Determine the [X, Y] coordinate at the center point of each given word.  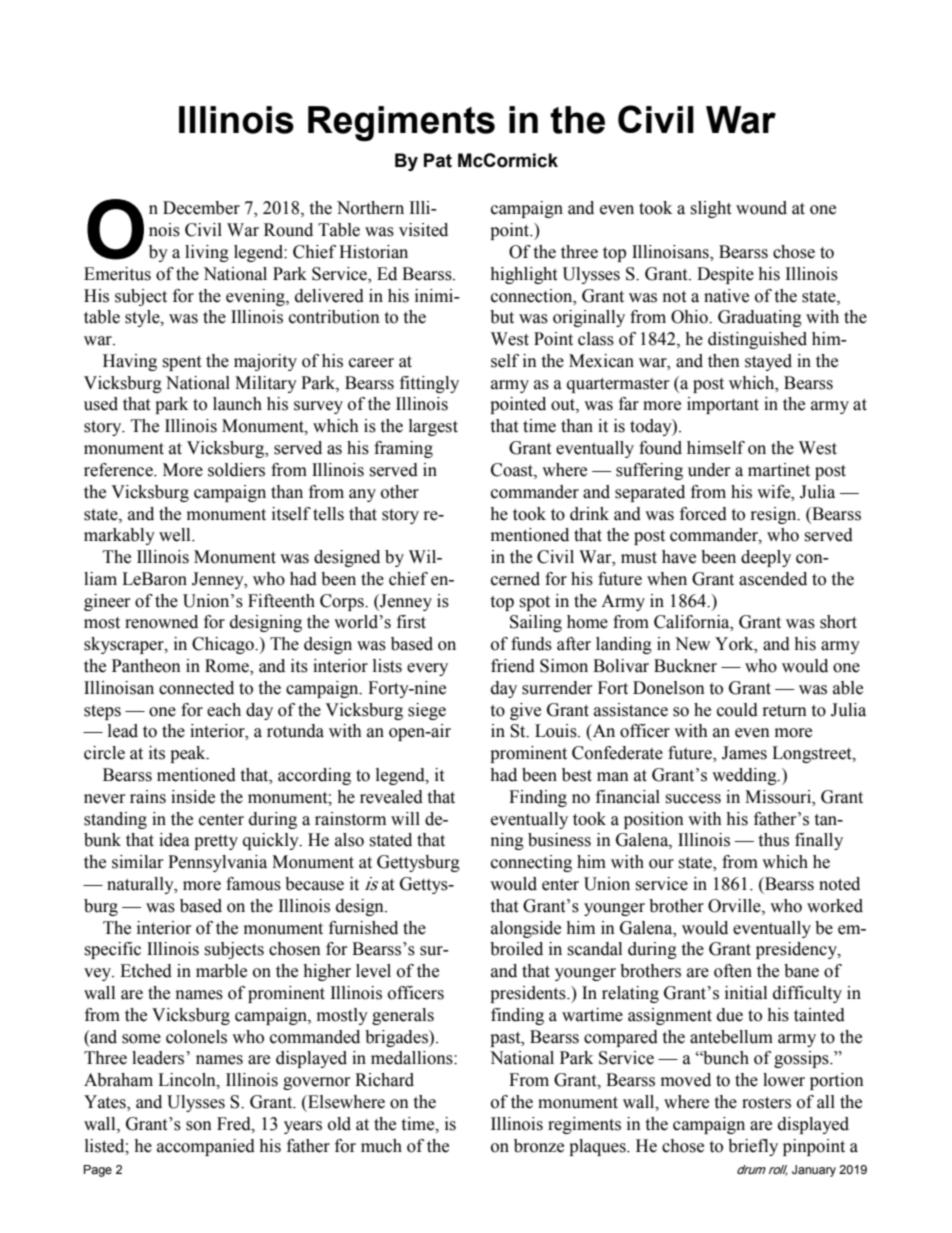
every [427, 669]
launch [237, 404]
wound [761, 208]
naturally [141, 885]
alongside [526, 929]
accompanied [206, 1147]
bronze [539, 1146]
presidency [797, 950]
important [723, 405]
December [201, 208]
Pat [438, 160]
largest [433, 427]
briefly [753, 1147]
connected [196, 688]
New [692, 644]
